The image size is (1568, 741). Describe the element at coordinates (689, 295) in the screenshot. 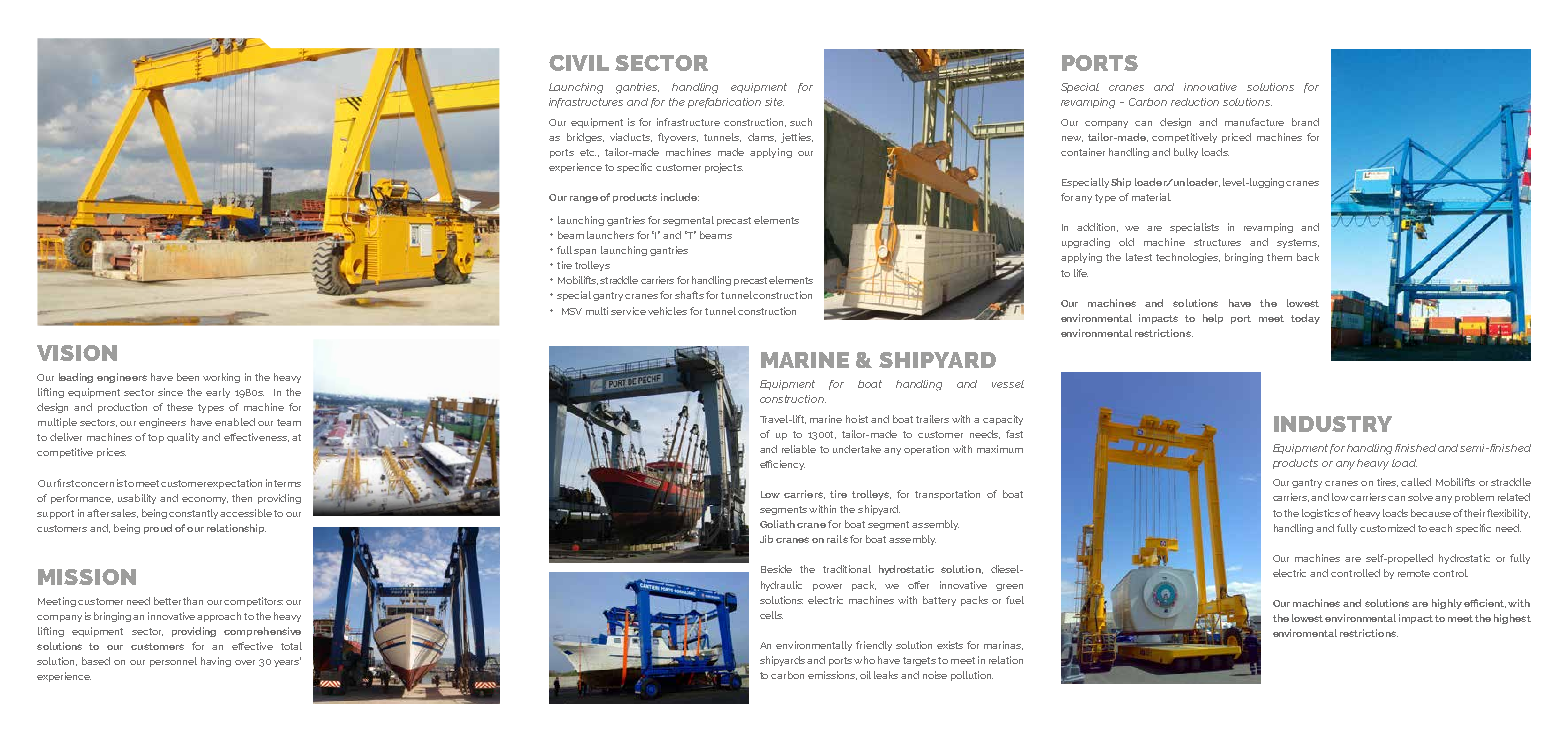

I see `shafts` at that location.
